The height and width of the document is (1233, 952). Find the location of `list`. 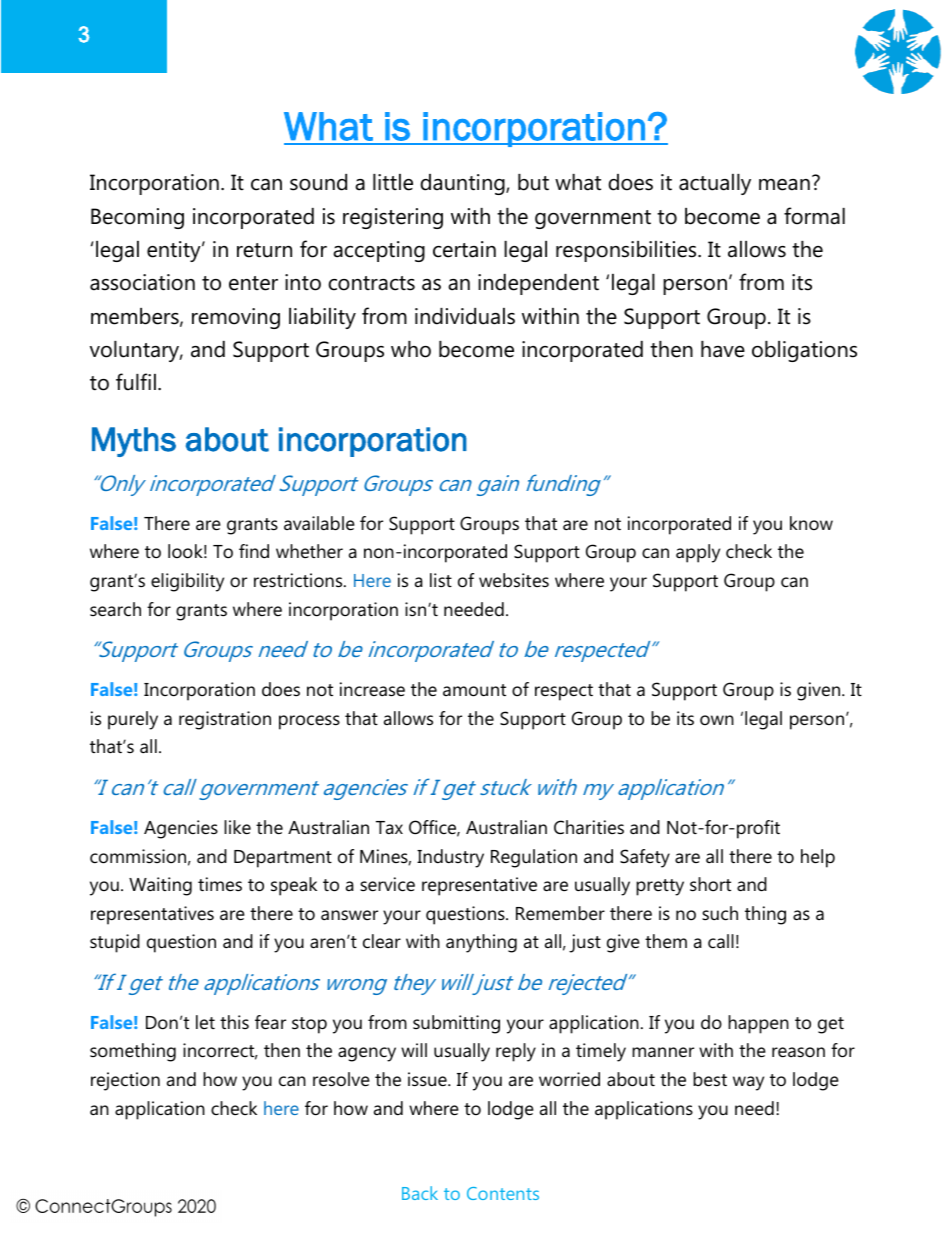

list is located at coordinates (441, 580).
